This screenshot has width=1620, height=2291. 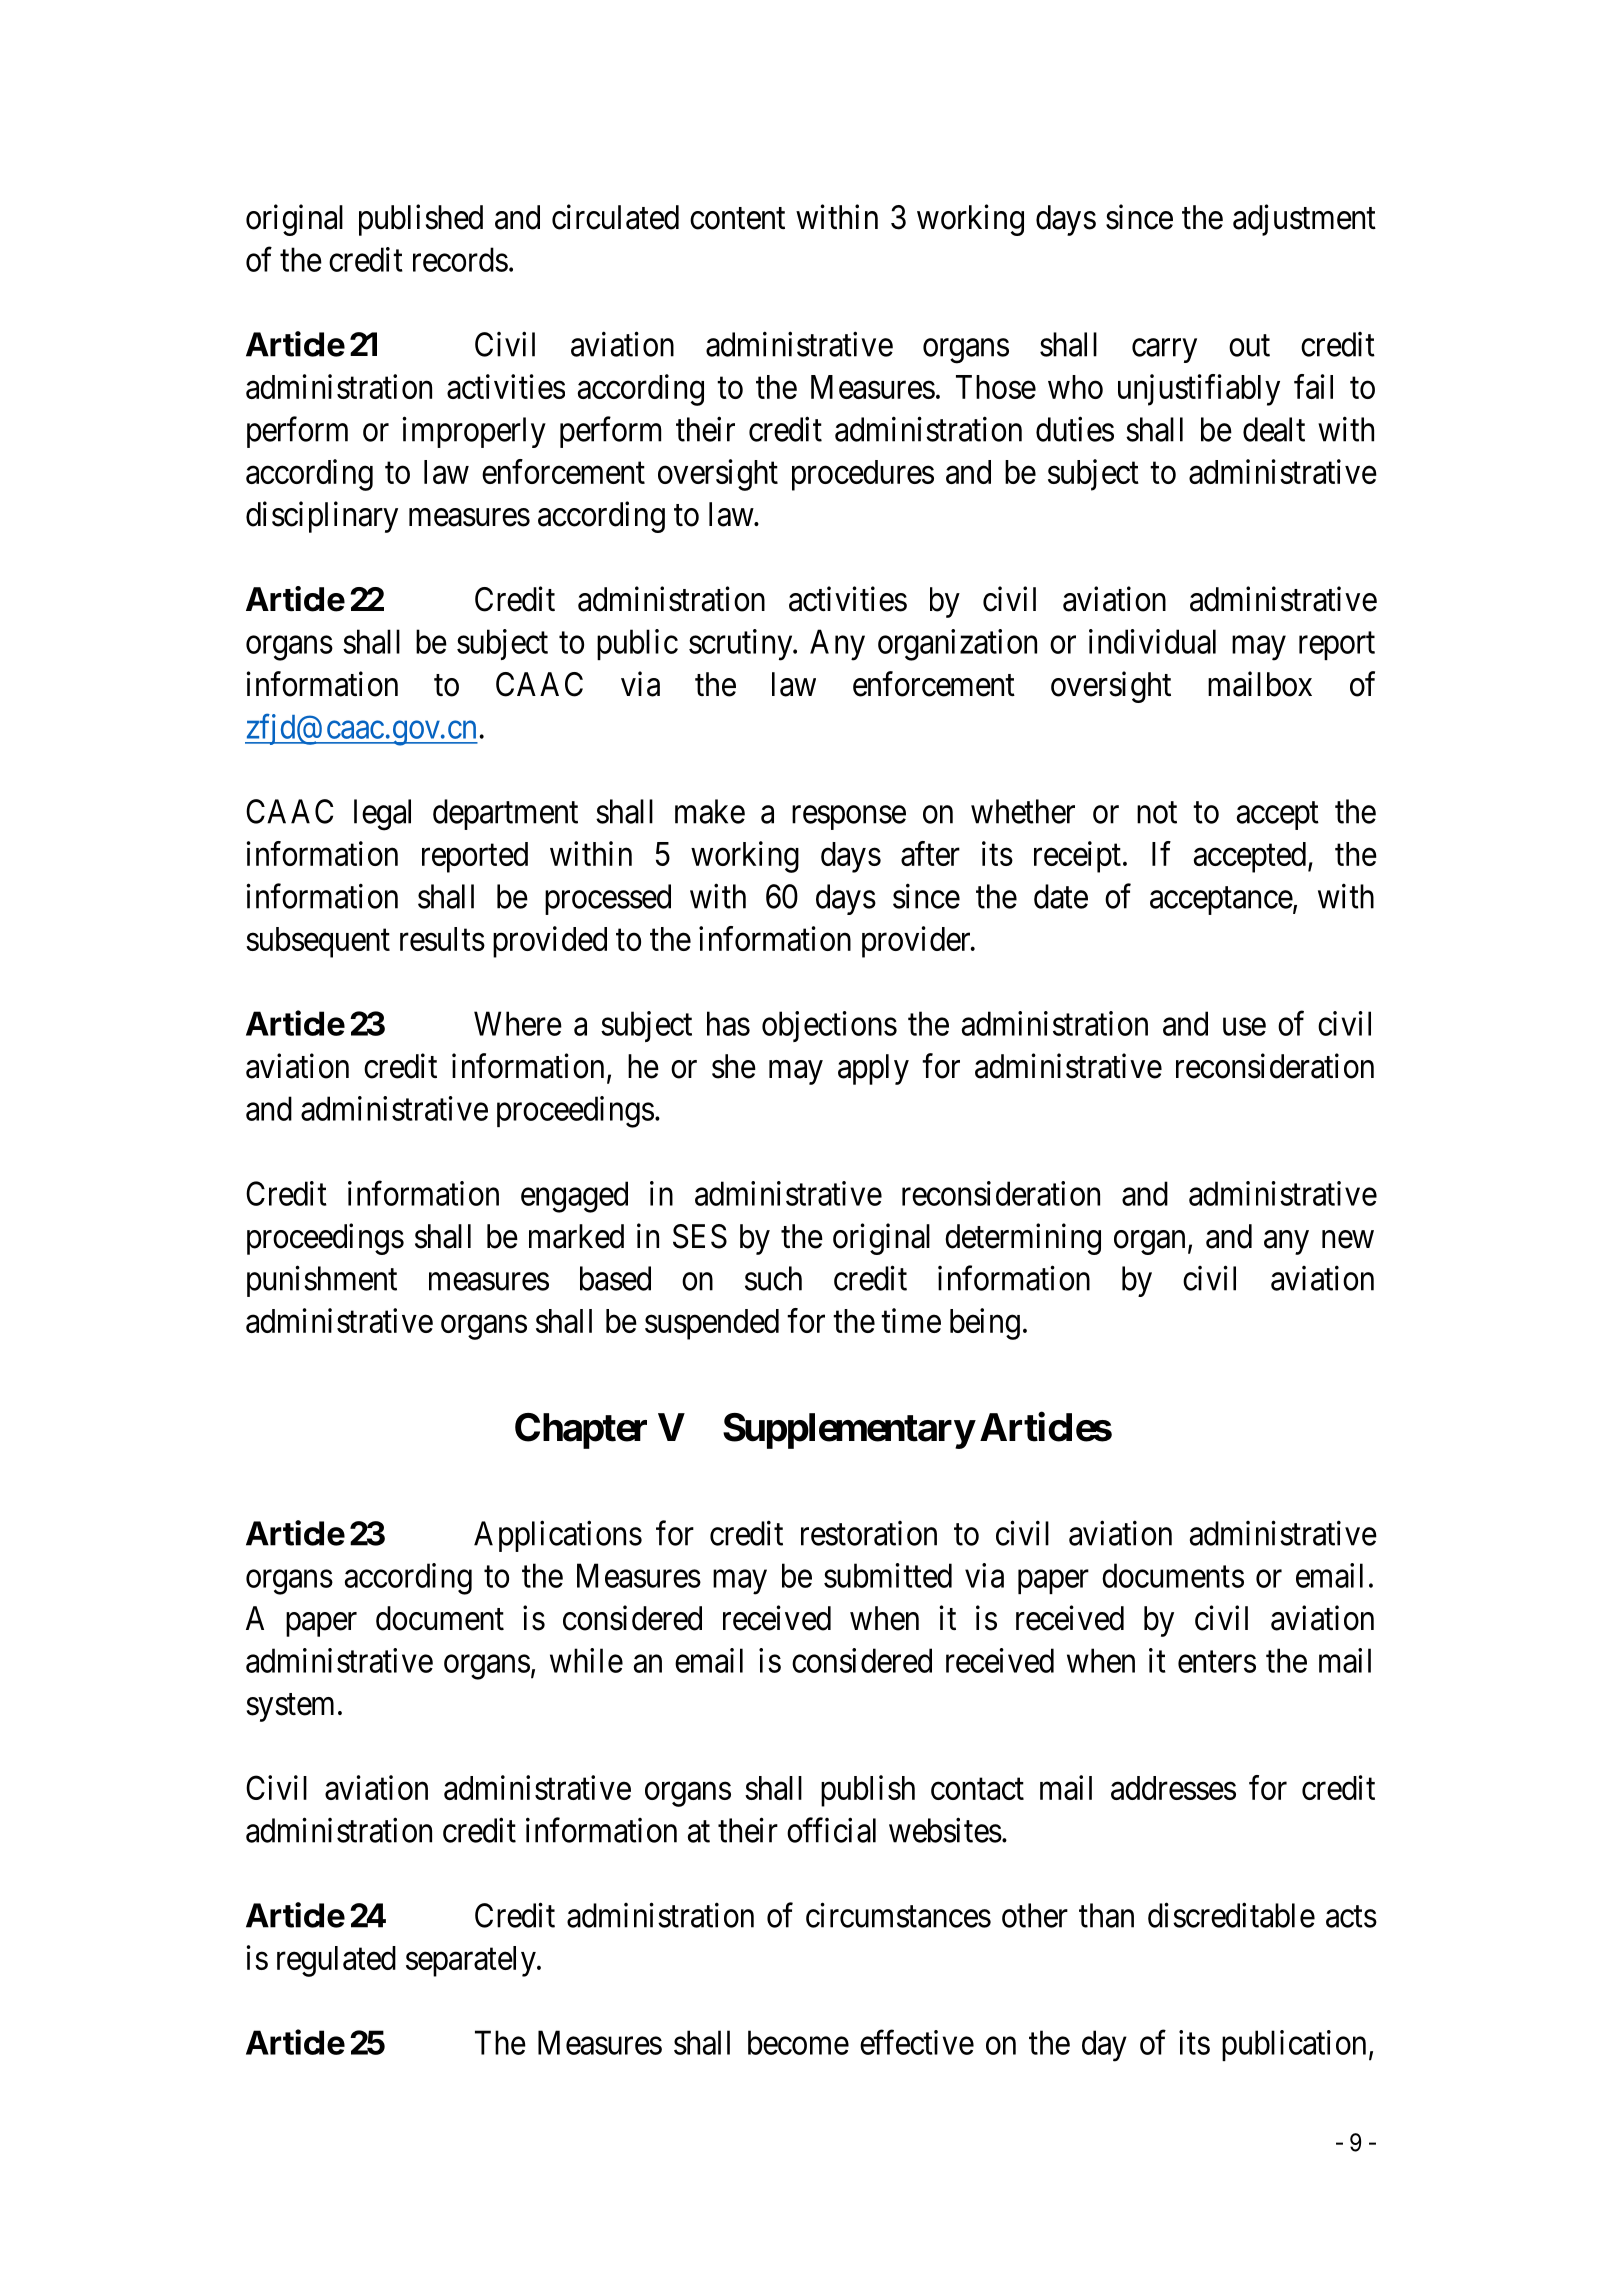 I want to click on scrutiny, so click(x=742, y=645).
